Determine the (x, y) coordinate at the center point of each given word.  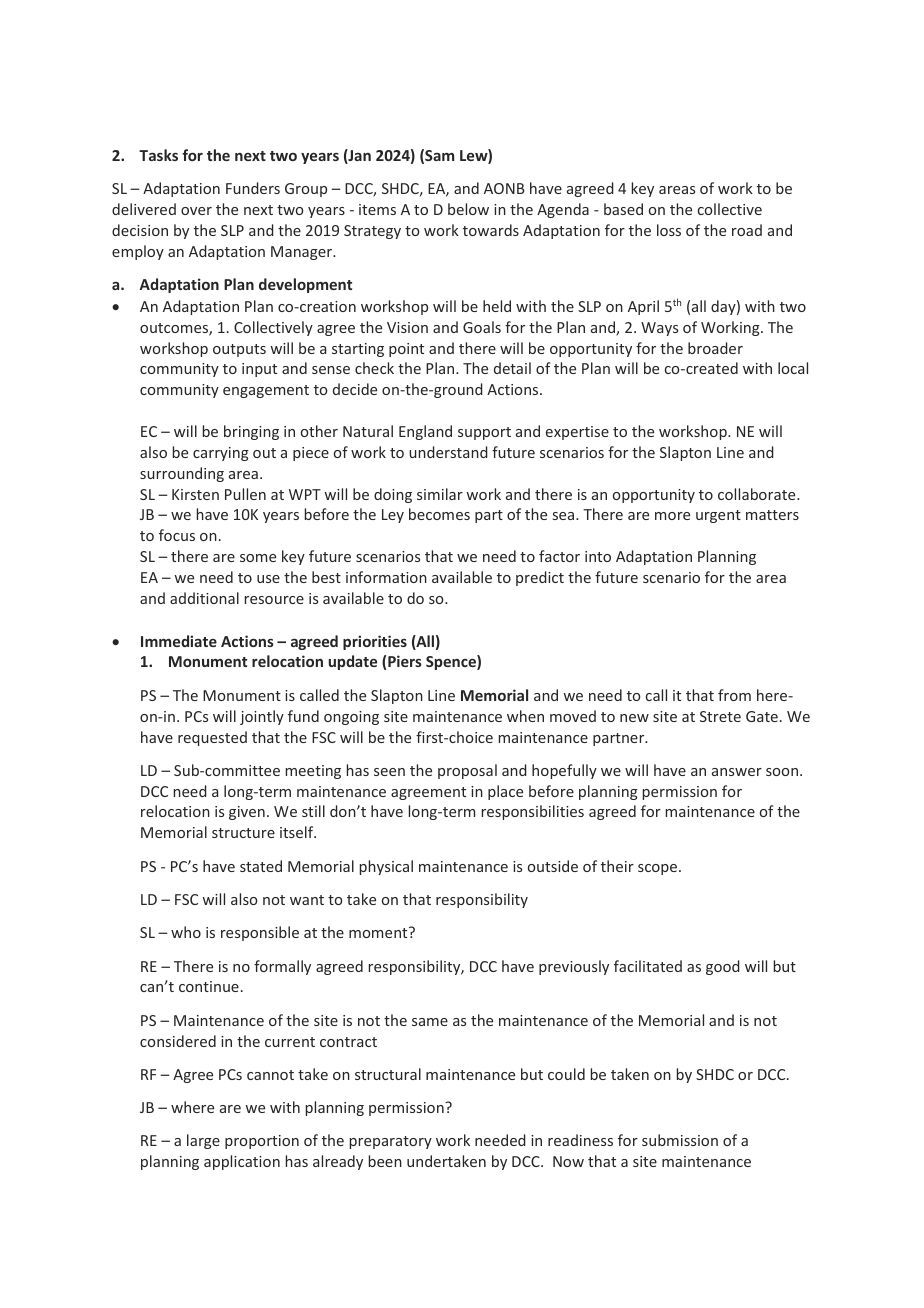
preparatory (391, 1142)
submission (680, 1140)
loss (669, 230)
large (203, 1141)
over (196, 211)
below (468, 209)
